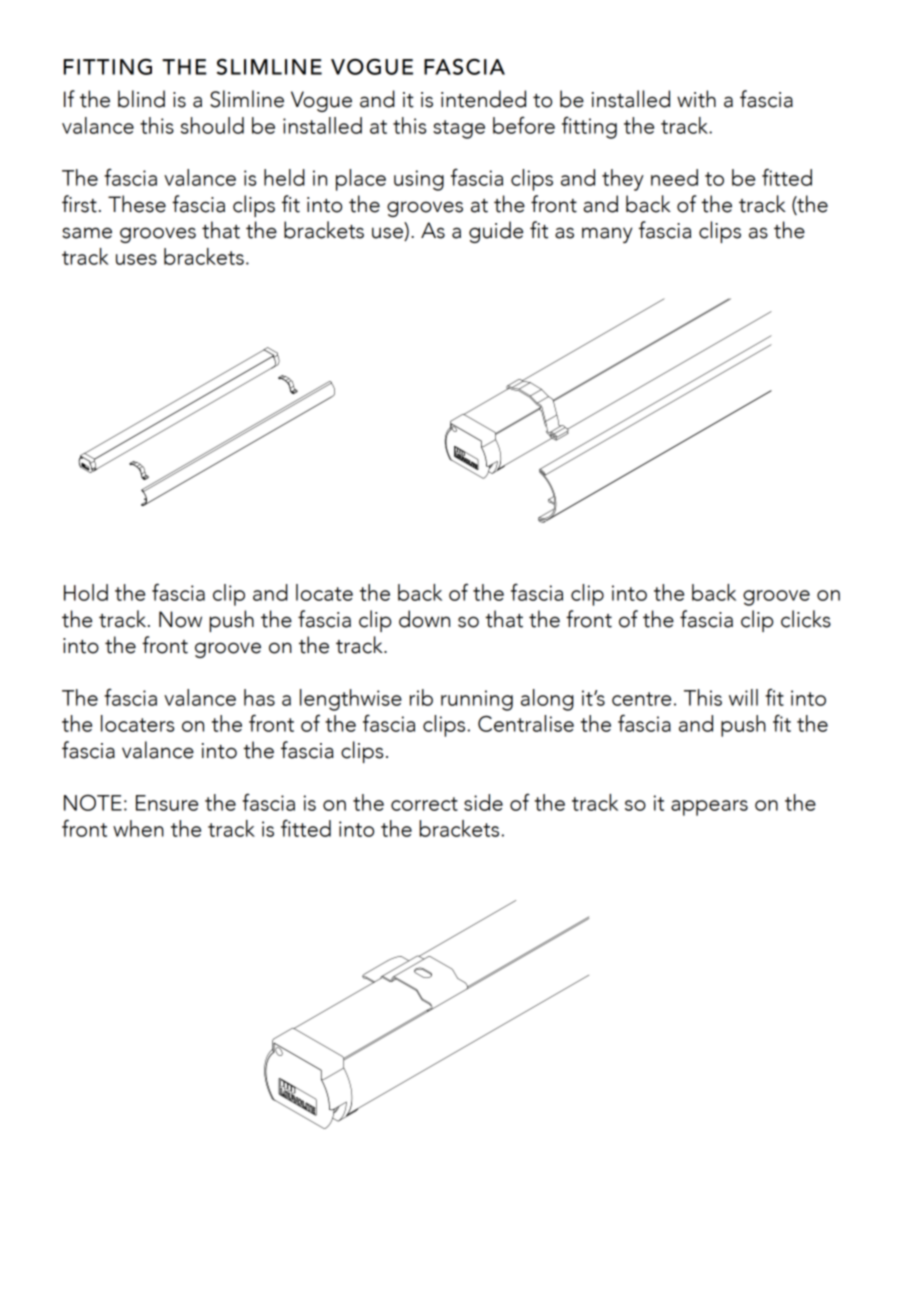 This document has width=916, height=1300. I want to click on down, so click(424, 619).
